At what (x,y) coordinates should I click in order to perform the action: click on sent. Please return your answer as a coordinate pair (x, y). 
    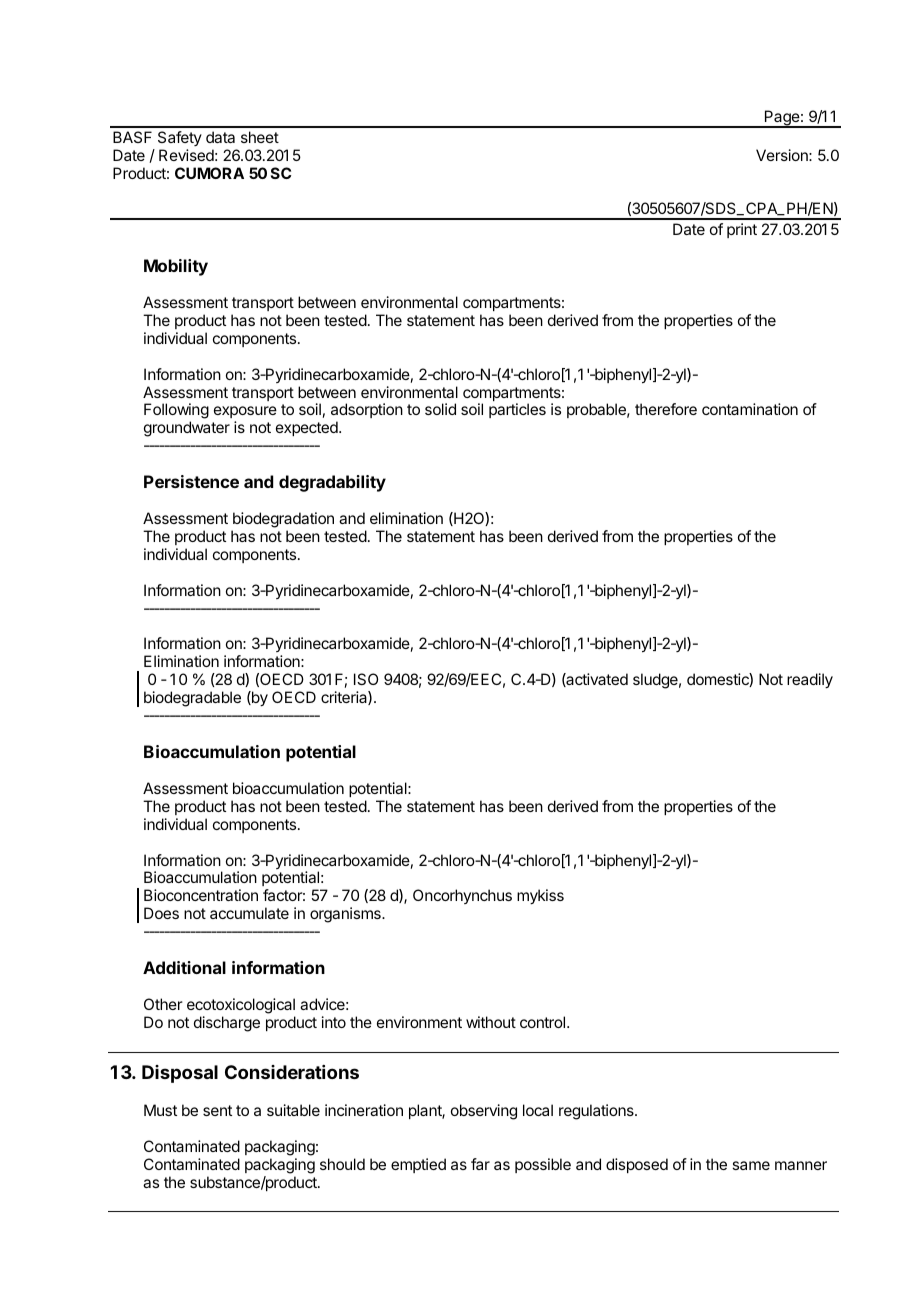
    Looking at the image, I should click on (217, 1110).
